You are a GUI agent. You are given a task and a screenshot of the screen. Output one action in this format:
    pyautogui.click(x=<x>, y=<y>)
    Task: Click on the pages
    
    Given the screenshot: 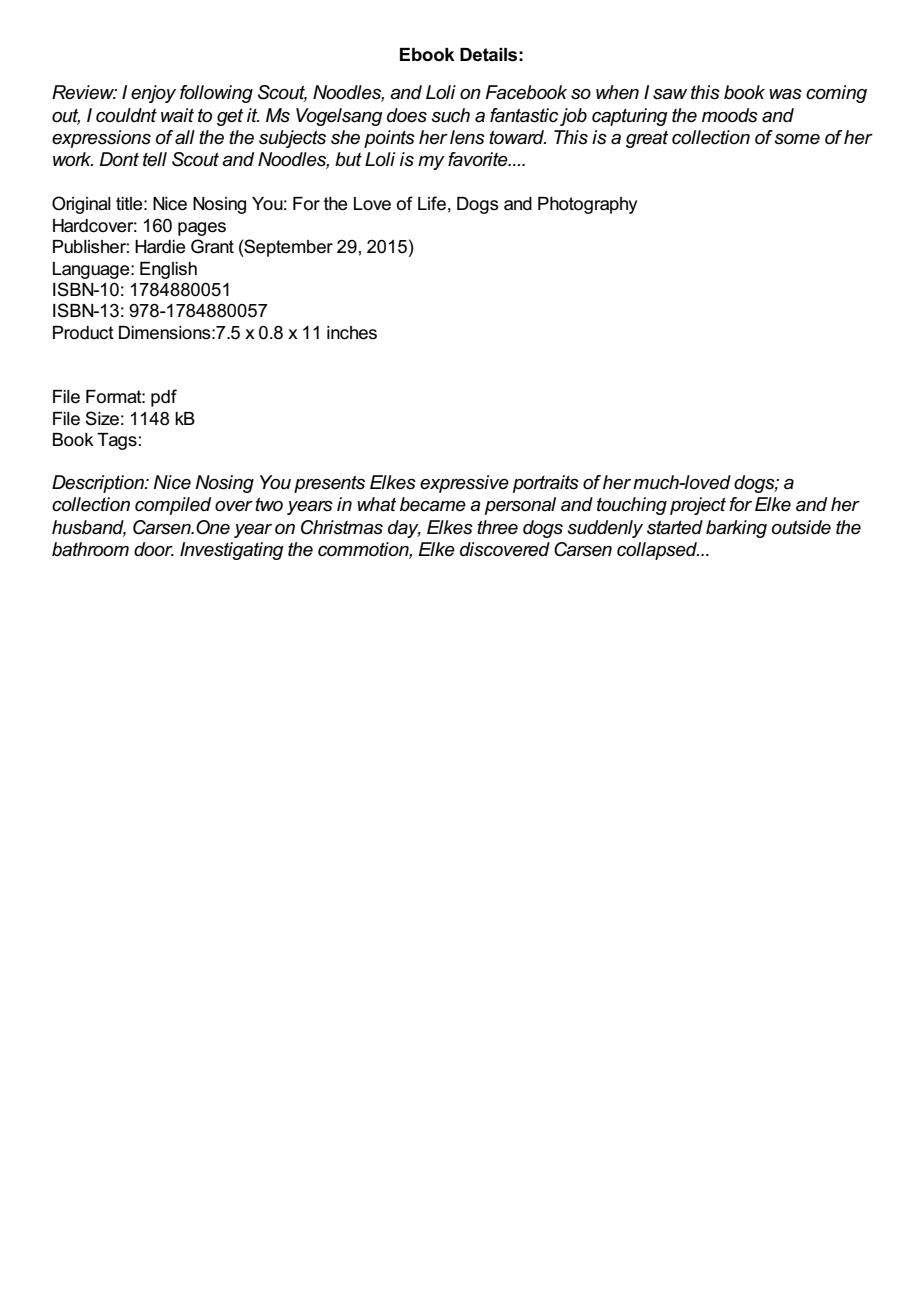 What is the action you would take?
    pyautogui.click(x=202, y=229)
